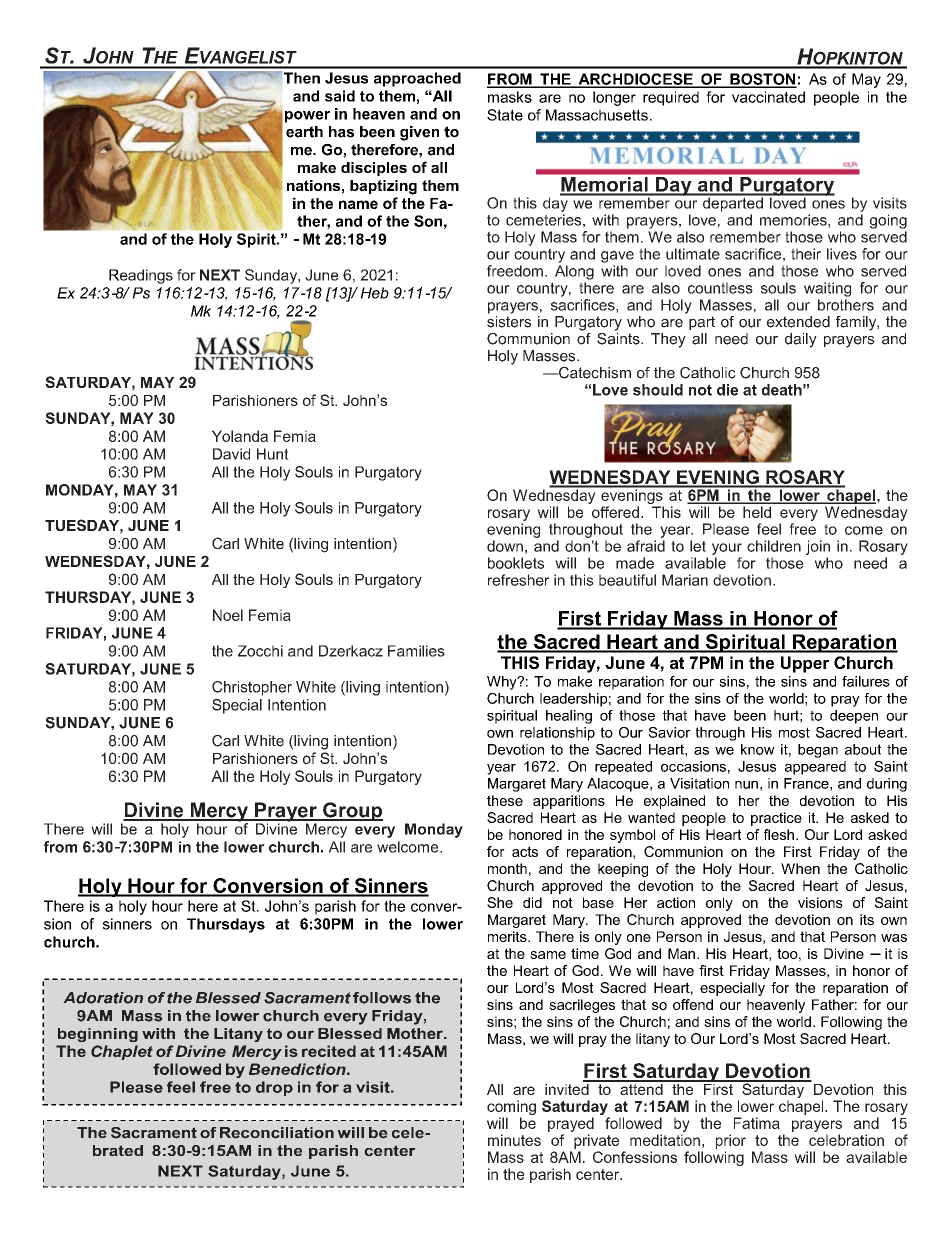 The image size is (952, 1233). What do you see at coordinates (866, 681) in the screenshot?
I see `failures` at bounding box center [866, 681].
